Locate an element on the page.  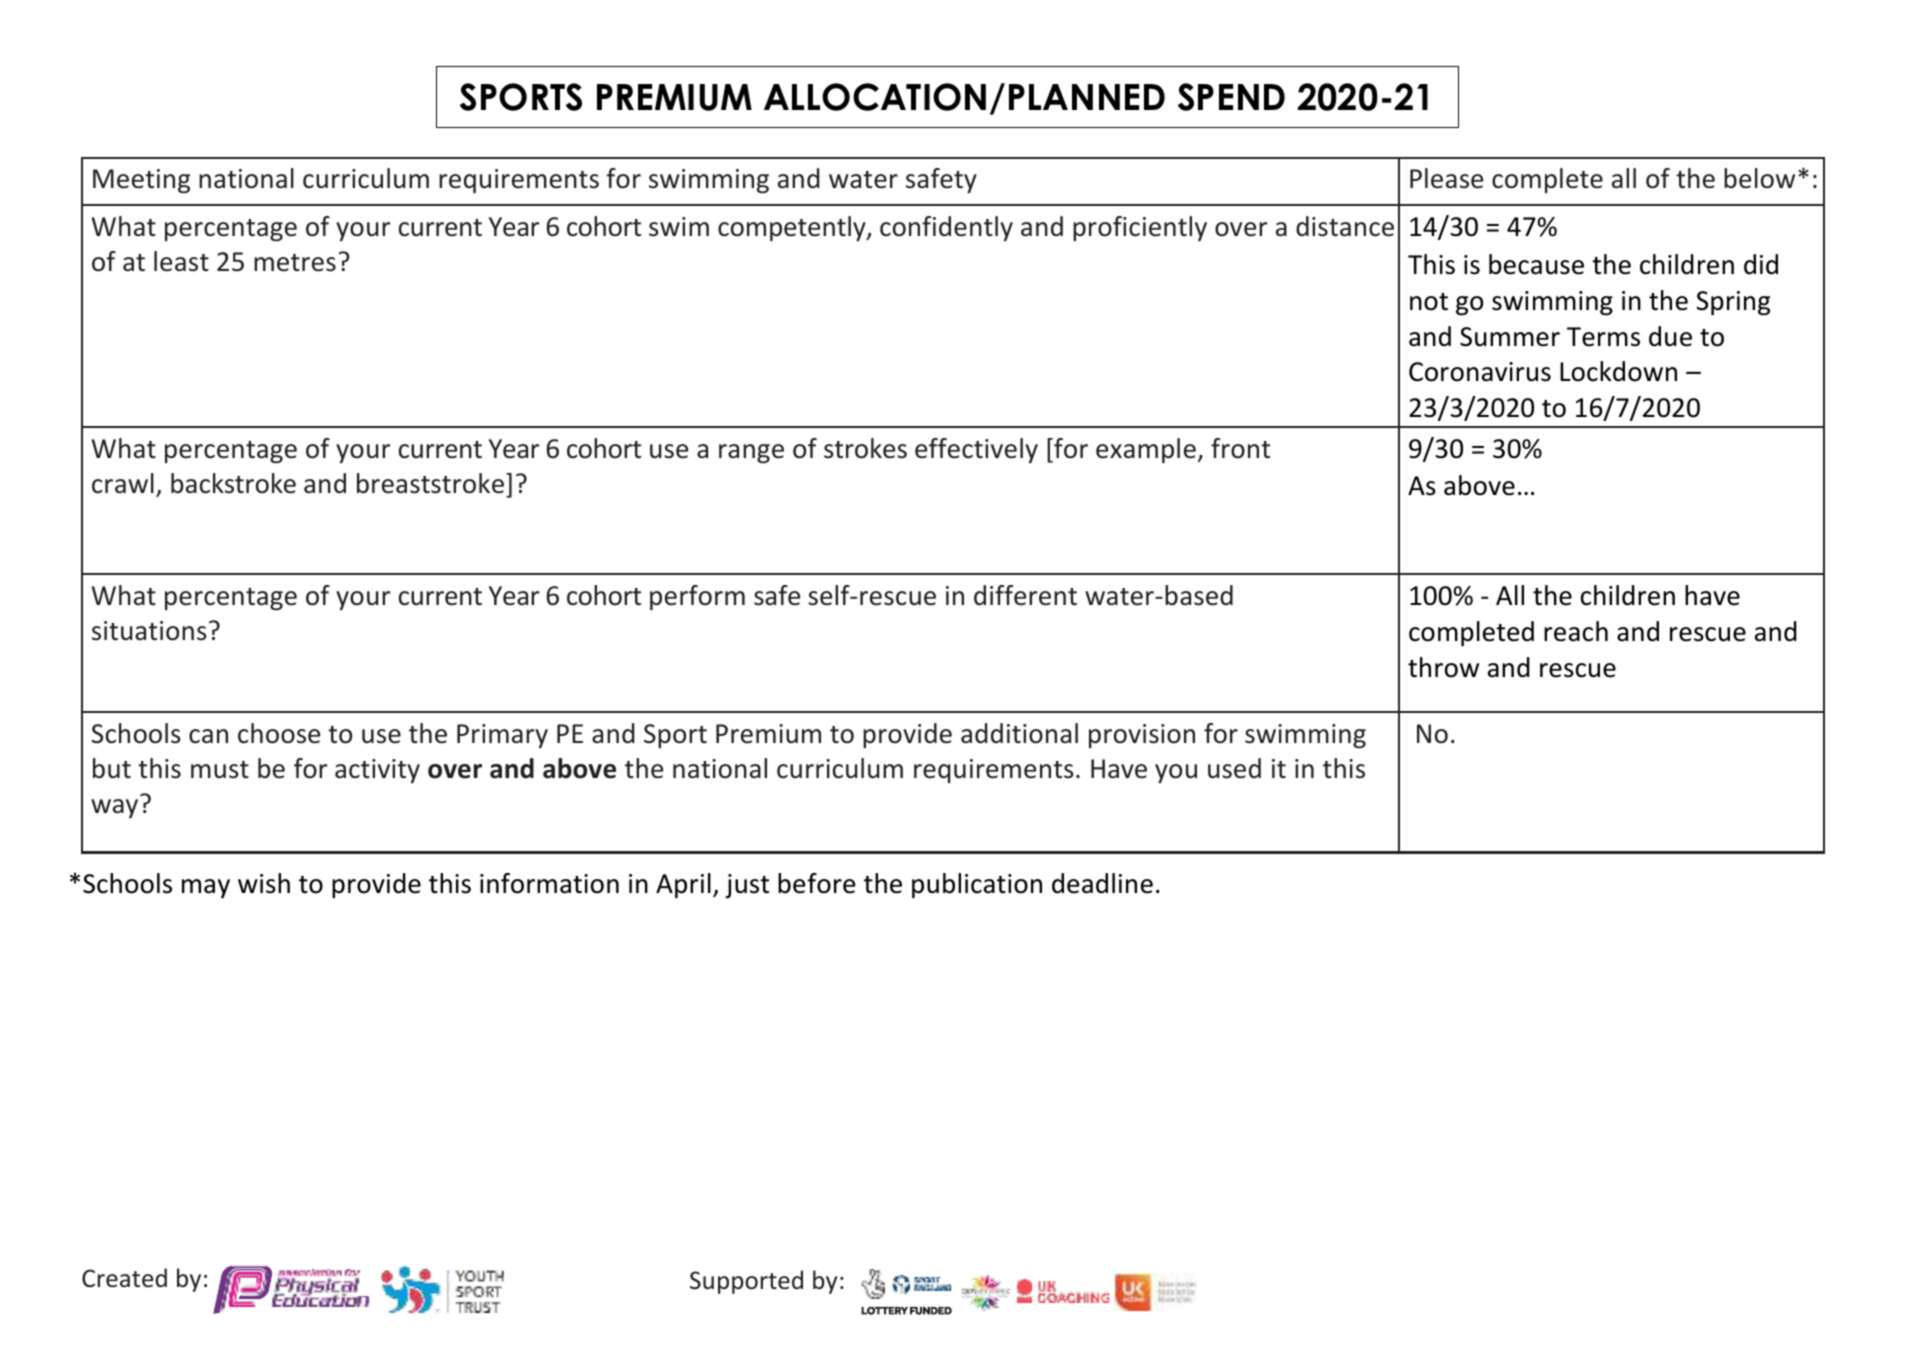
choose is located at coordinates (279, 733).
